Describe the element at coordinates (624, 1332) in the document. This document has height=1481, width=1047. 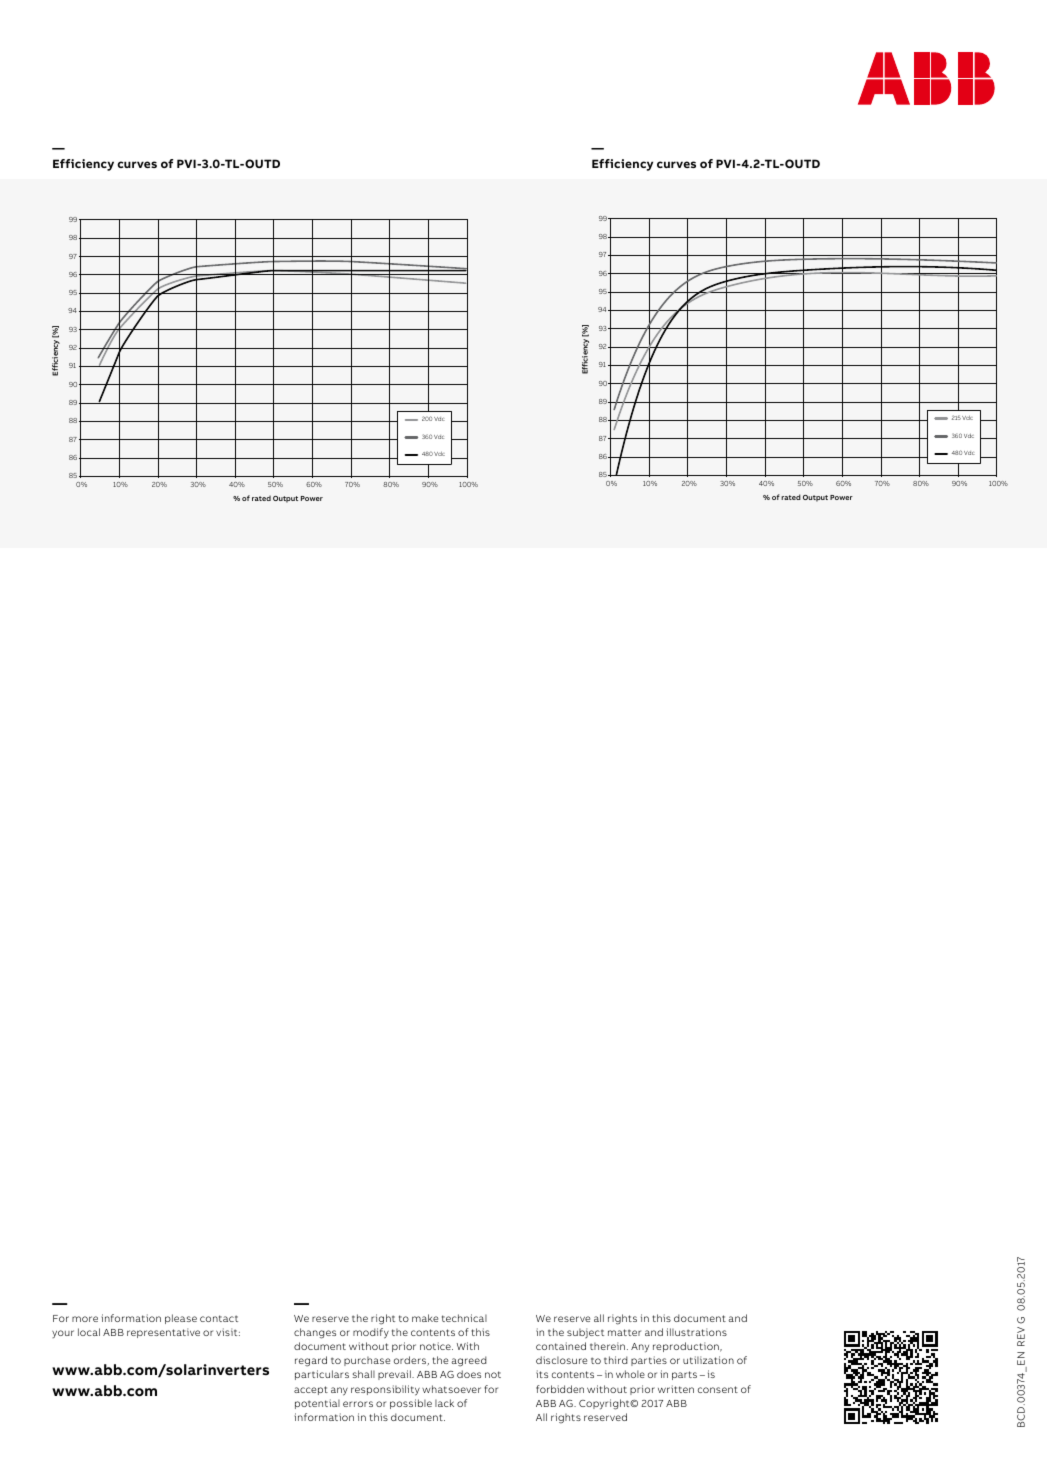
I see `matter` at that location.
